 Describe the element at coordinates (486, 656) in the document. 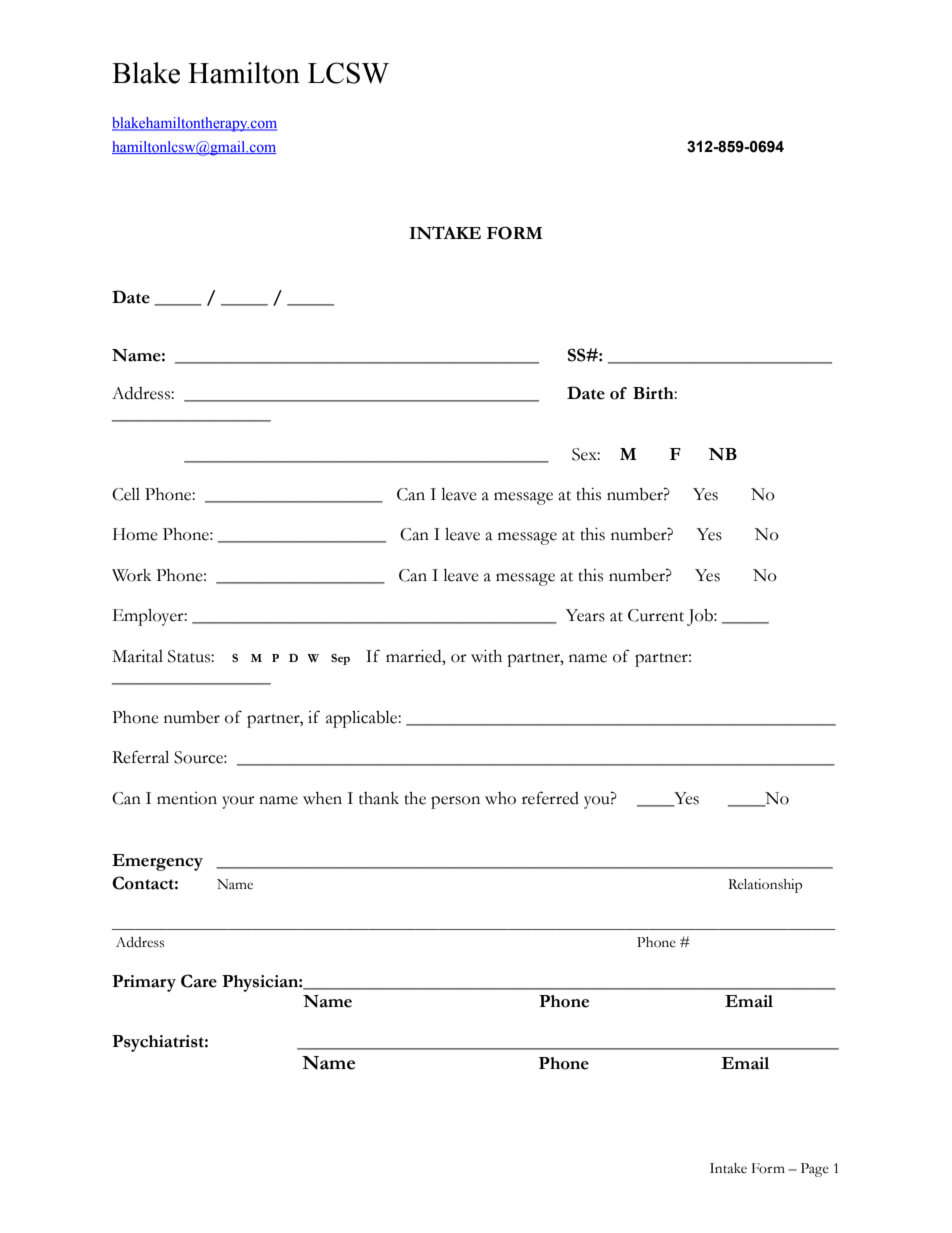

I see `with` at that location.
